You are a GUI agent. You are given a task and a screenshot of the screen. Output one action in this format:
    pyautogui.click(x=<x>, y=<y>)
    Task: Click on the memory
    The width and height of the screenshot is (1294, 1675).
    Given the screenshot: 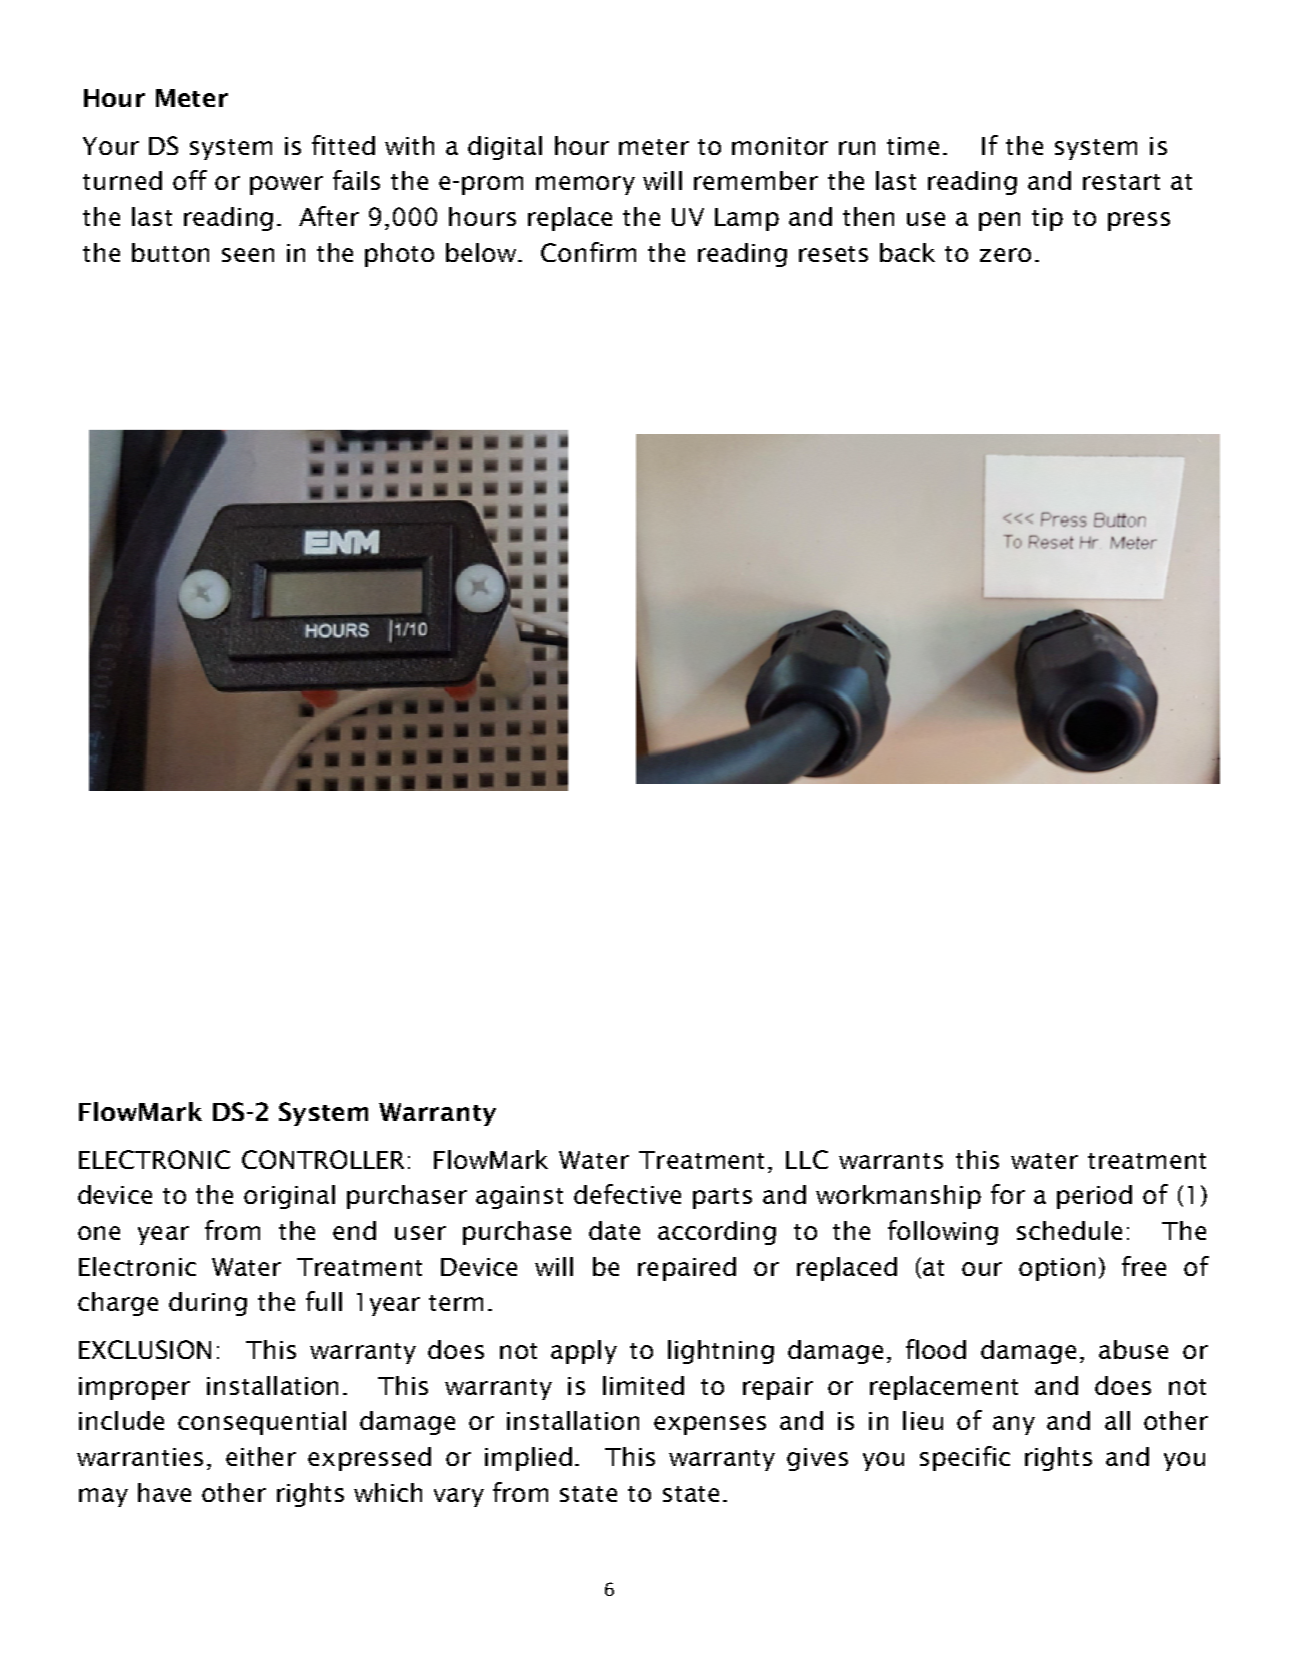 What is the action you would take?
    pyautogui.click(x=585, y=185)
